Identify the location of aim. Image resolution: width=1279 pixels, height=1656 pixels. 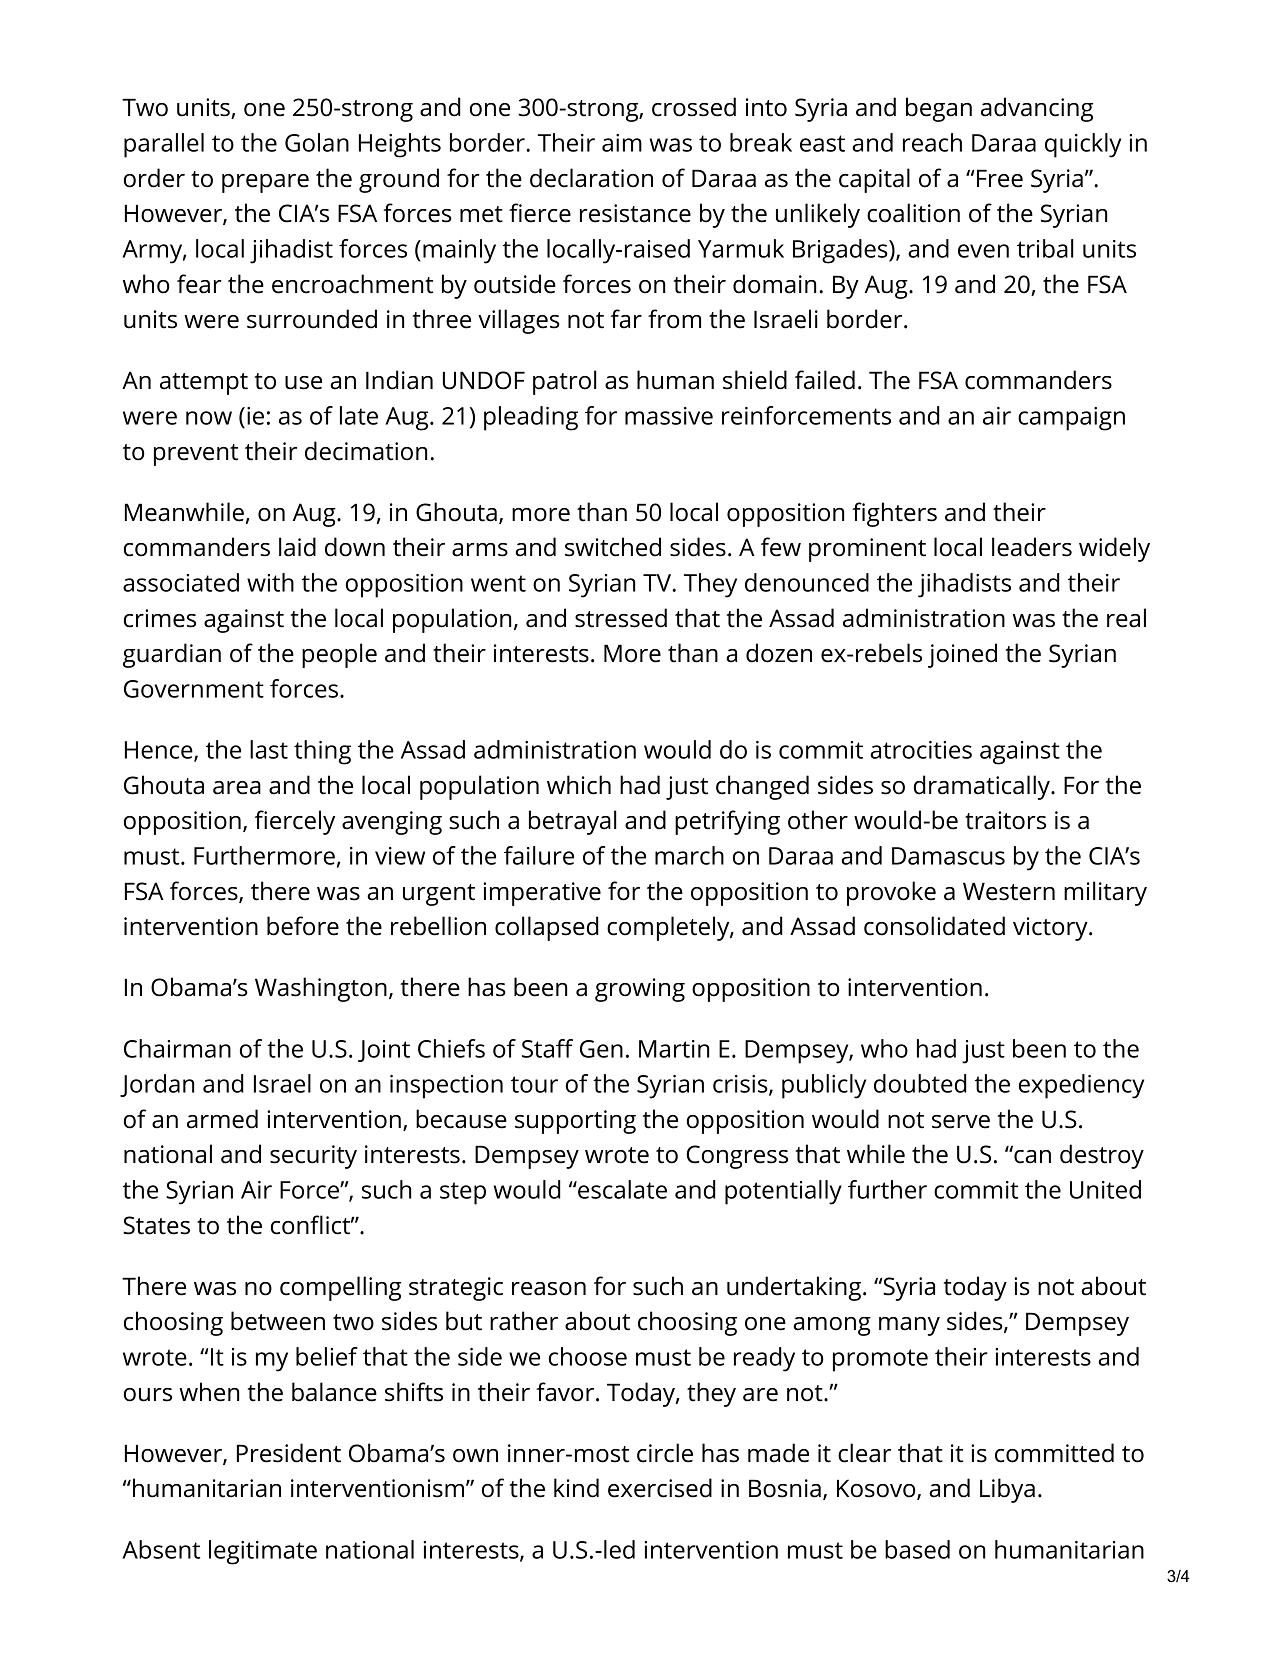
(622, 143).
